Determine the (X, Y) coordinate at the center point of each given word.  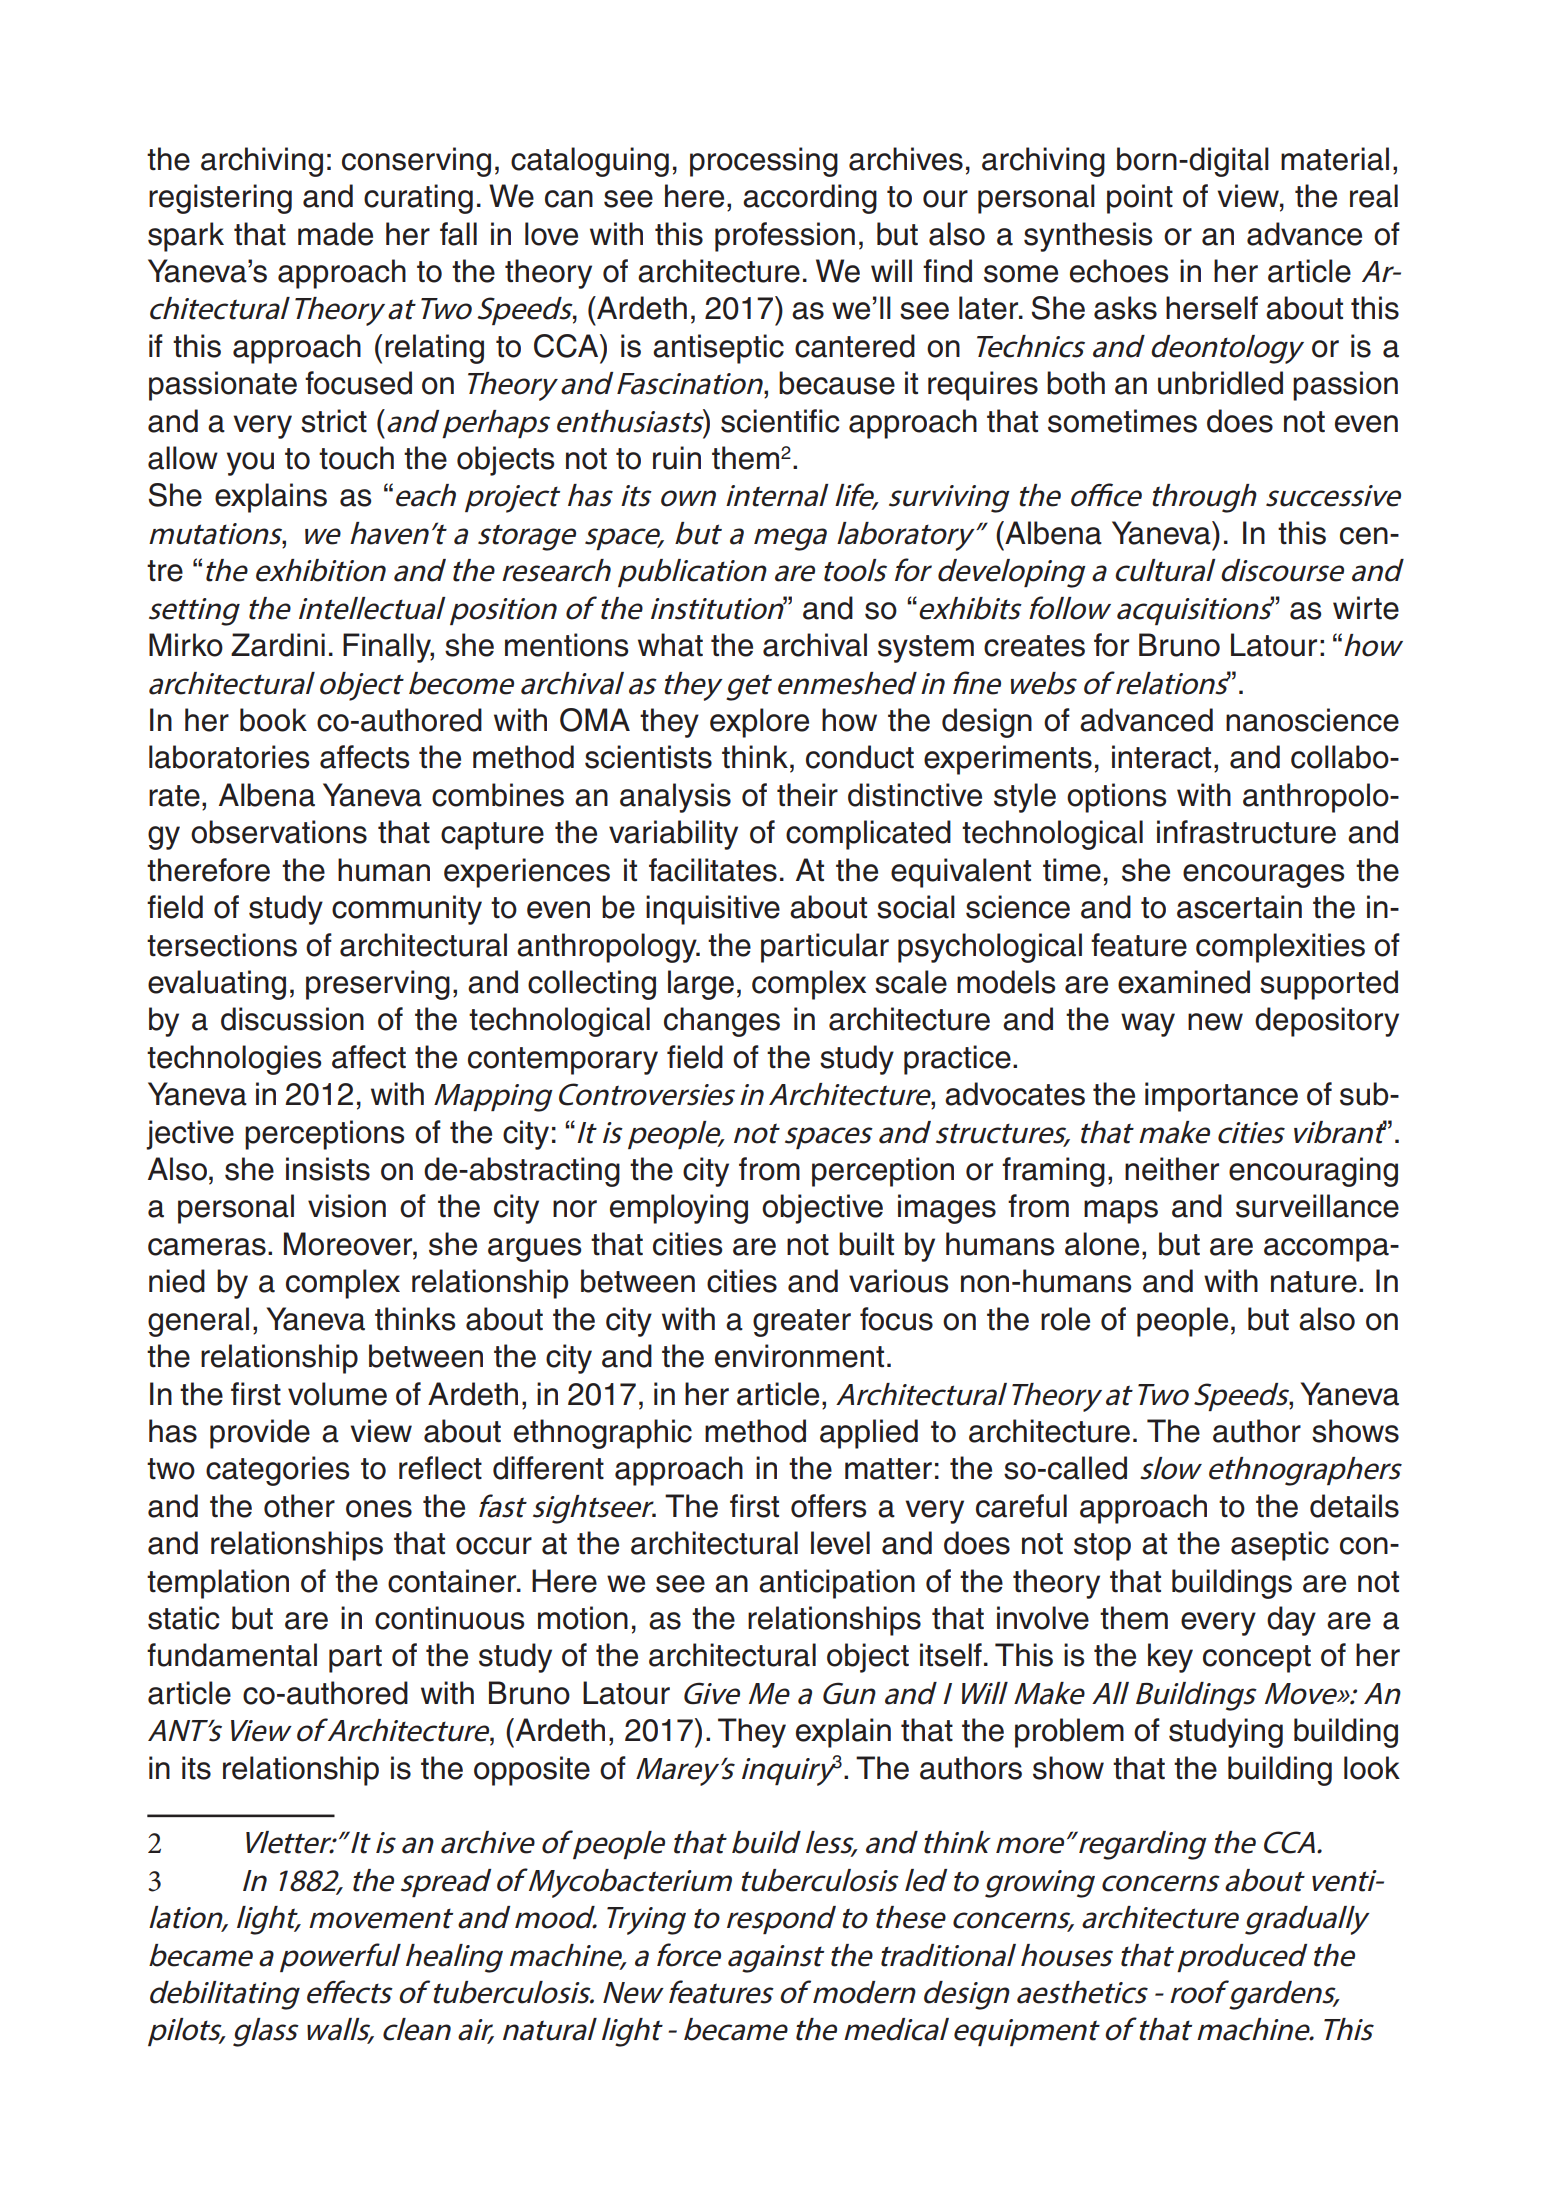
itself (951, 1655)
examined (1184, 982)
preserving (378, 985)
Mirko (186, 645)
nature (1314, 1282)
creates (1034, 646)
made (335, 234)
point (1140, 199)
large (701, 985)
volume (337, 1394)
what (670, 645)
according (810, 199)
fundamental (232, 1655)
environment (799, 1356)
